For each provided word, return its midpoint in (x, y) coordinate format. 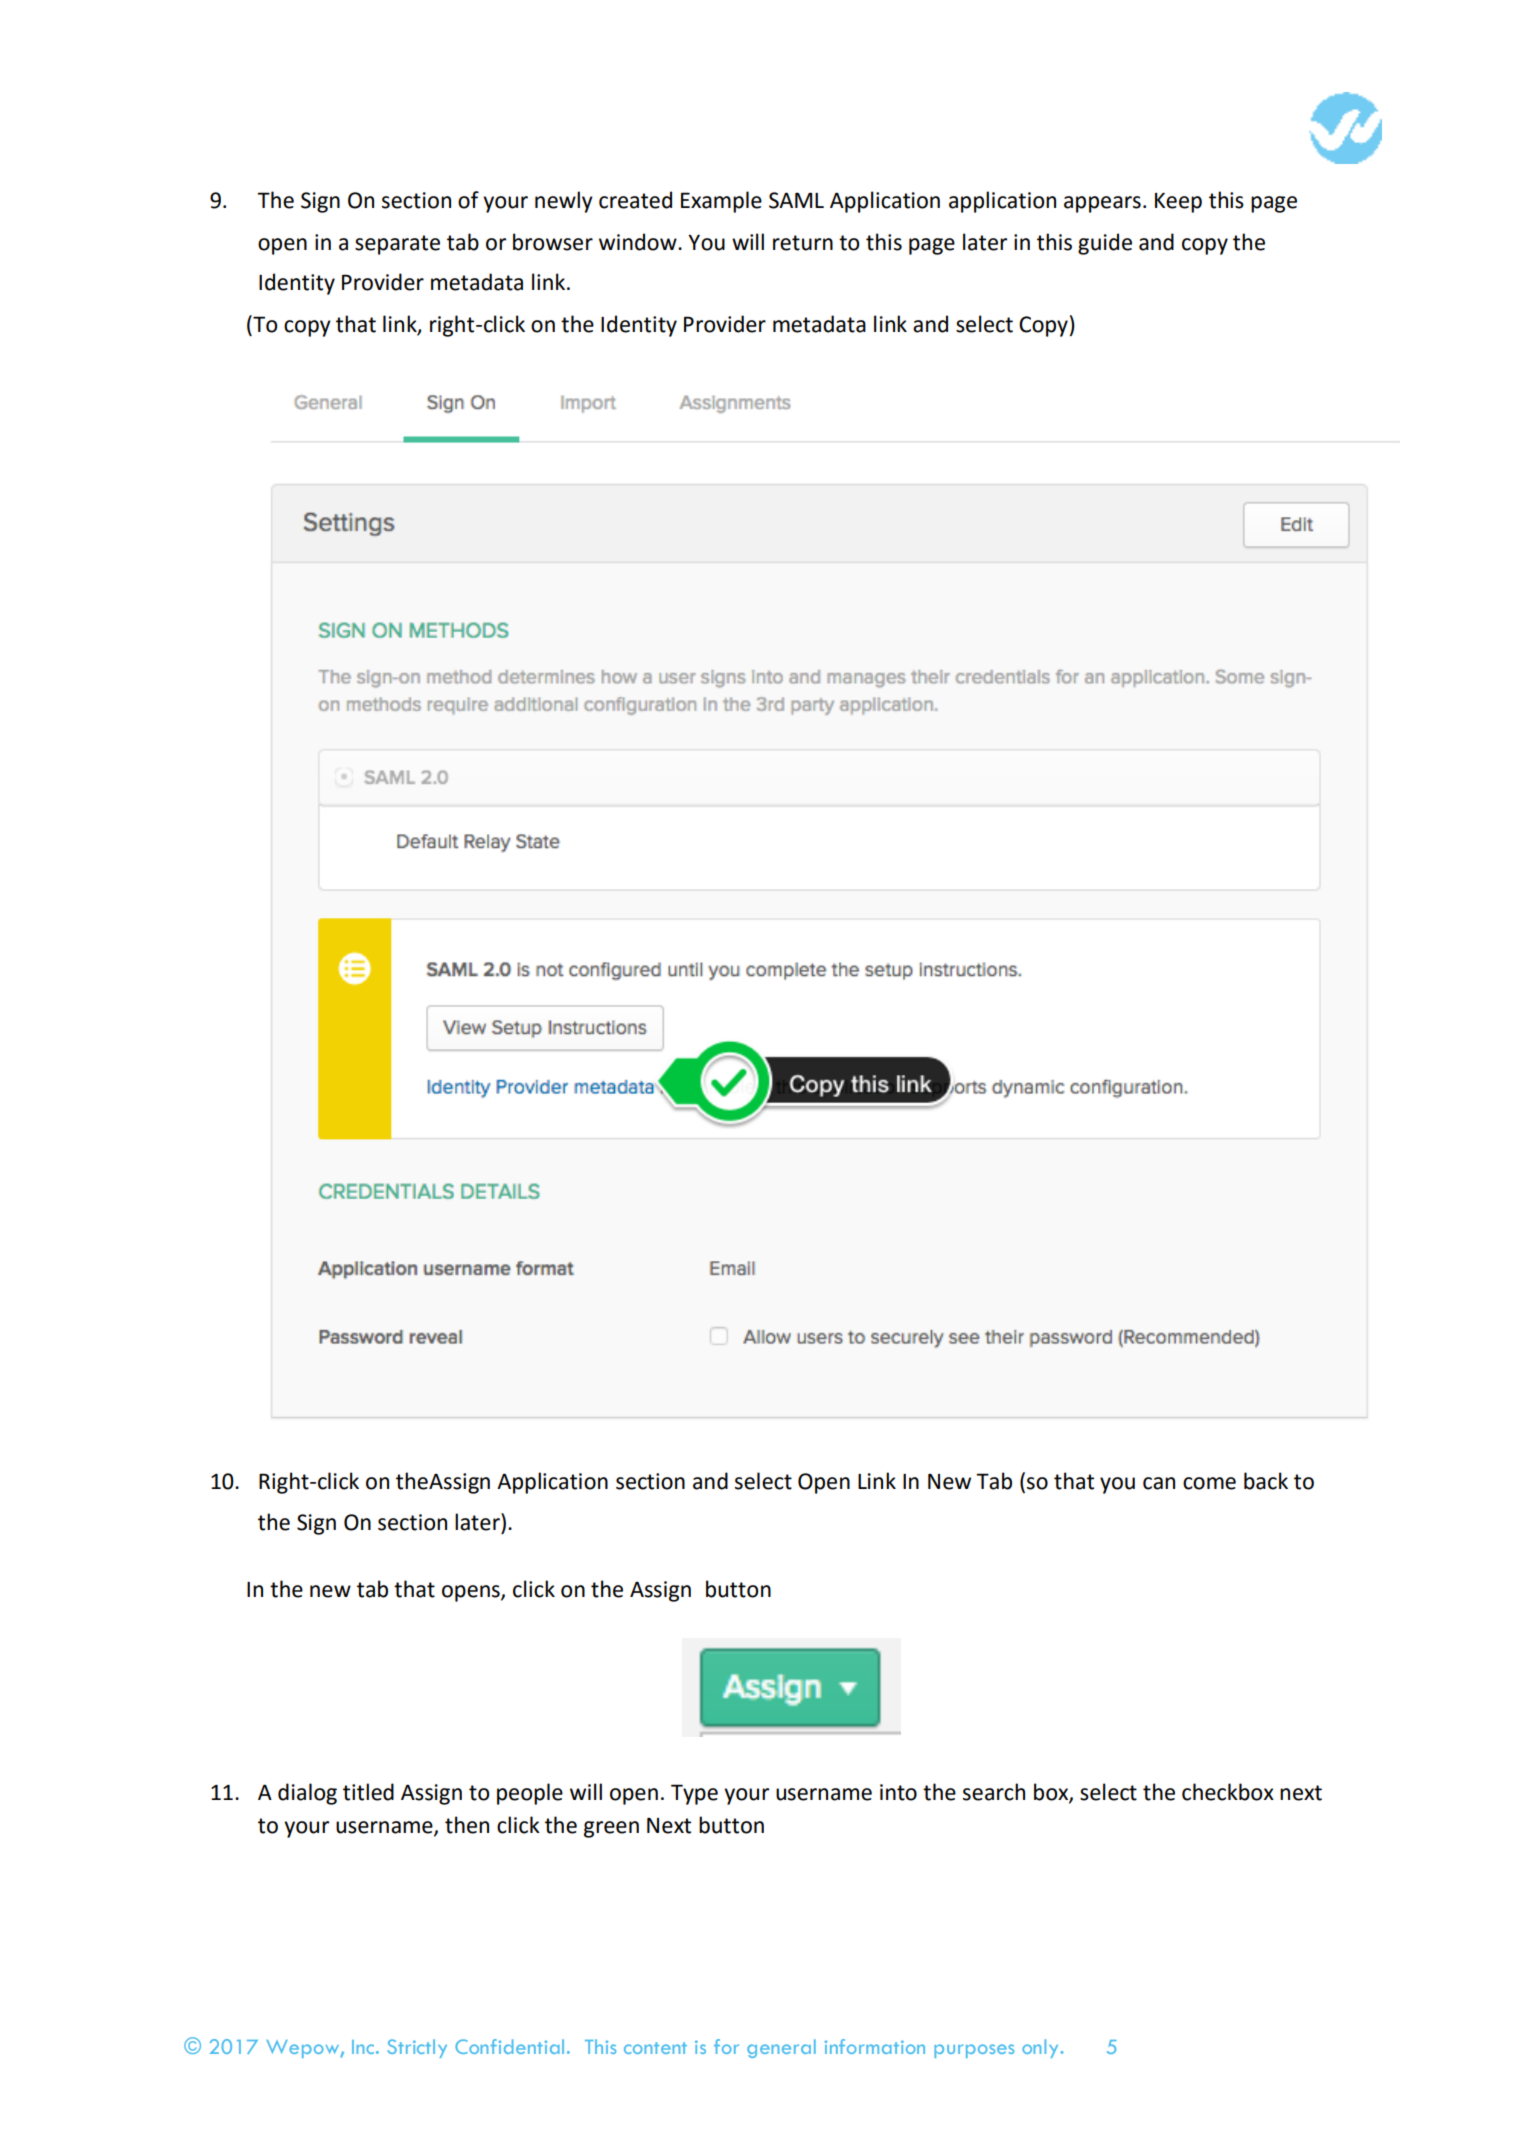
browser (553, 242)
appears (1102, 204)
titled (368, 1792)
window (639, 242)
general (781, 2048)
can (1159, 1483)
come (1209, 1483)
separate (397, 245)
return (803, 243)
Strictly (417, 2048)
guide (1105, 244)
